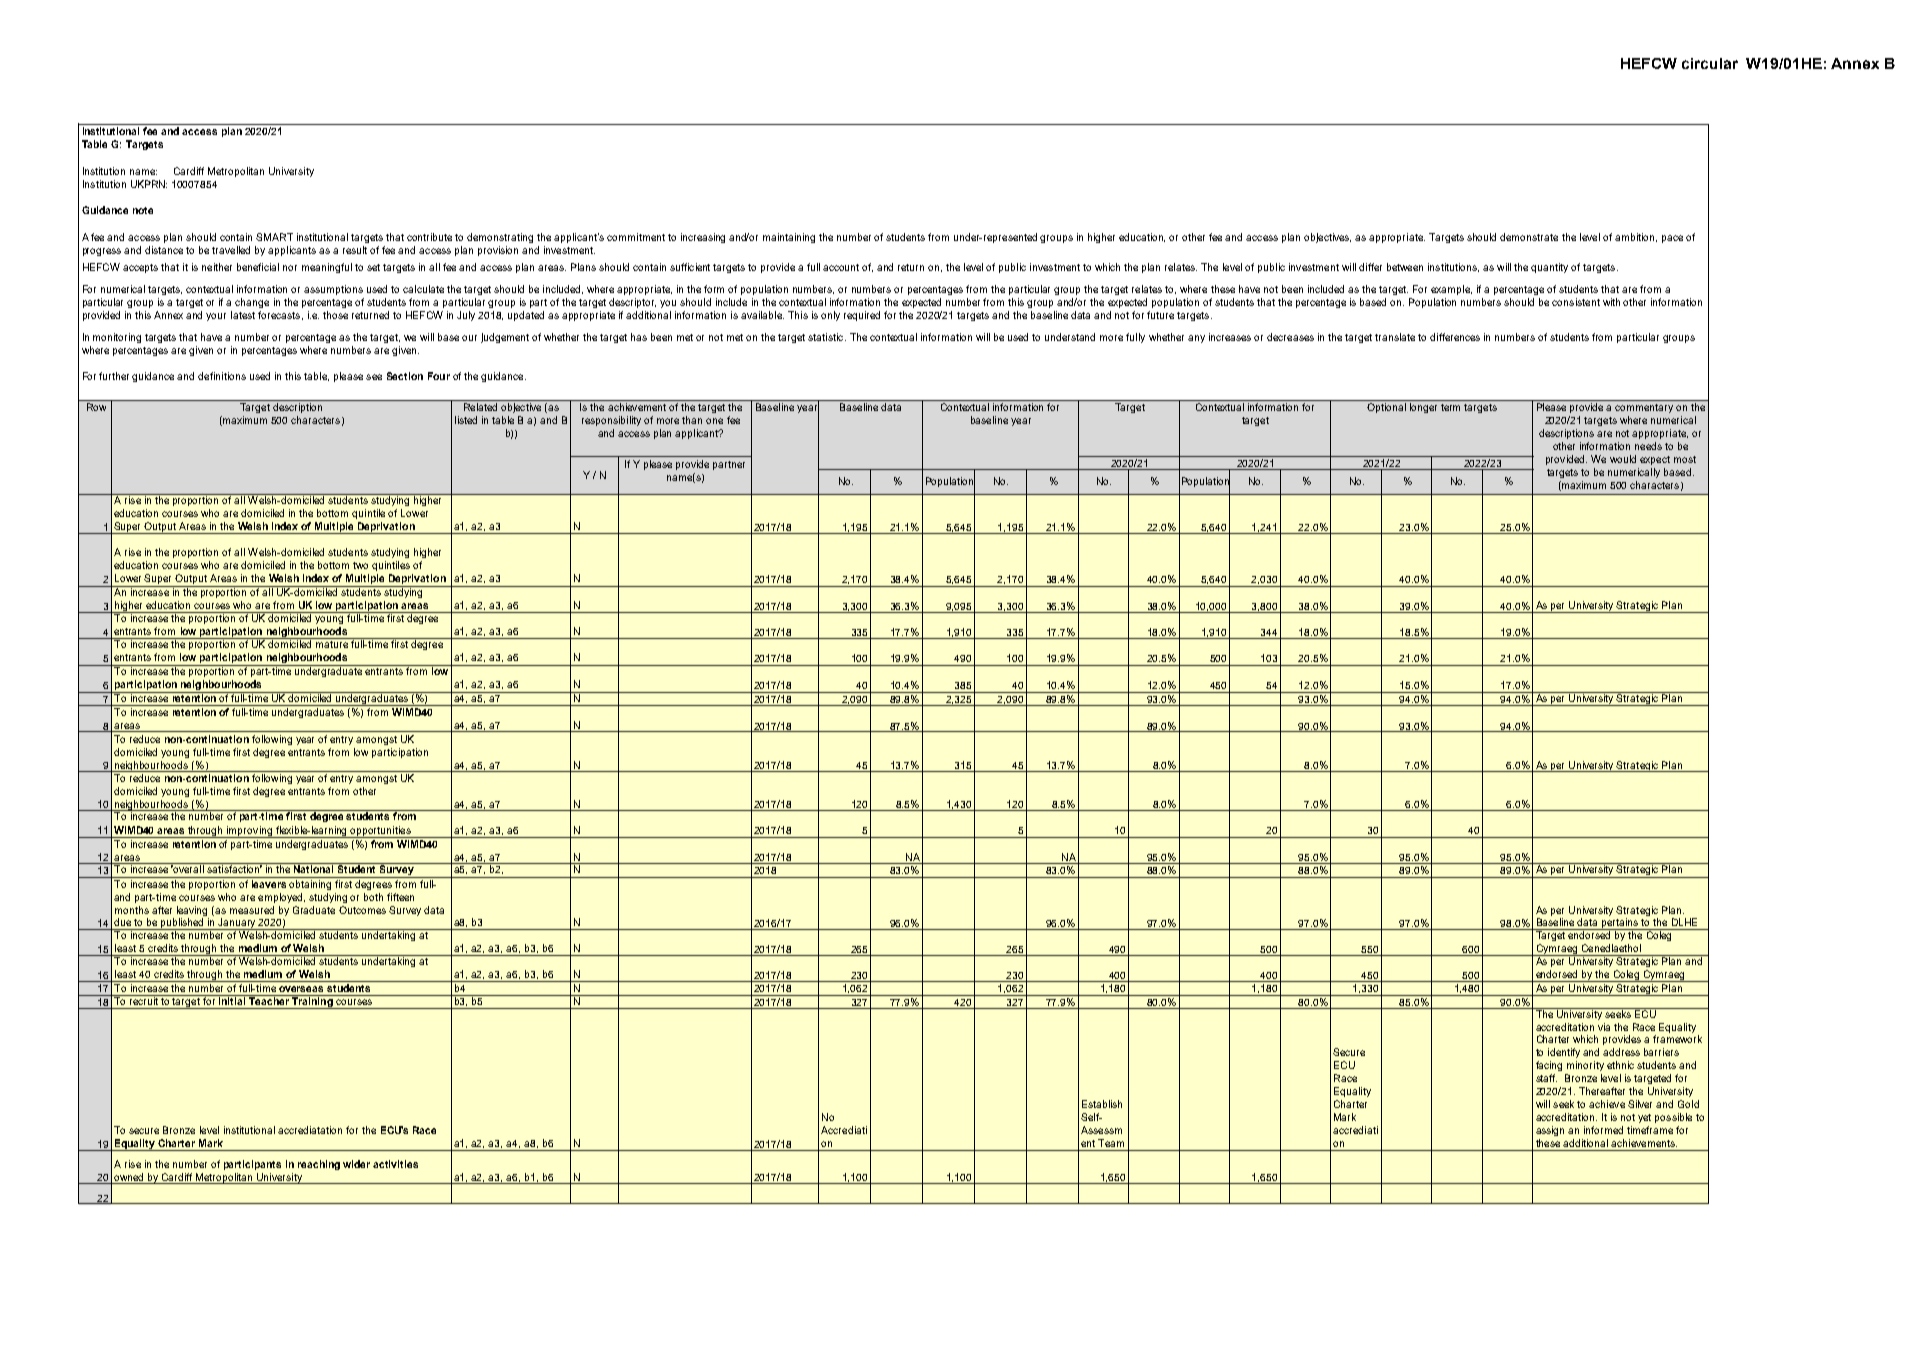  I want to click on note, so click(143, 210).
